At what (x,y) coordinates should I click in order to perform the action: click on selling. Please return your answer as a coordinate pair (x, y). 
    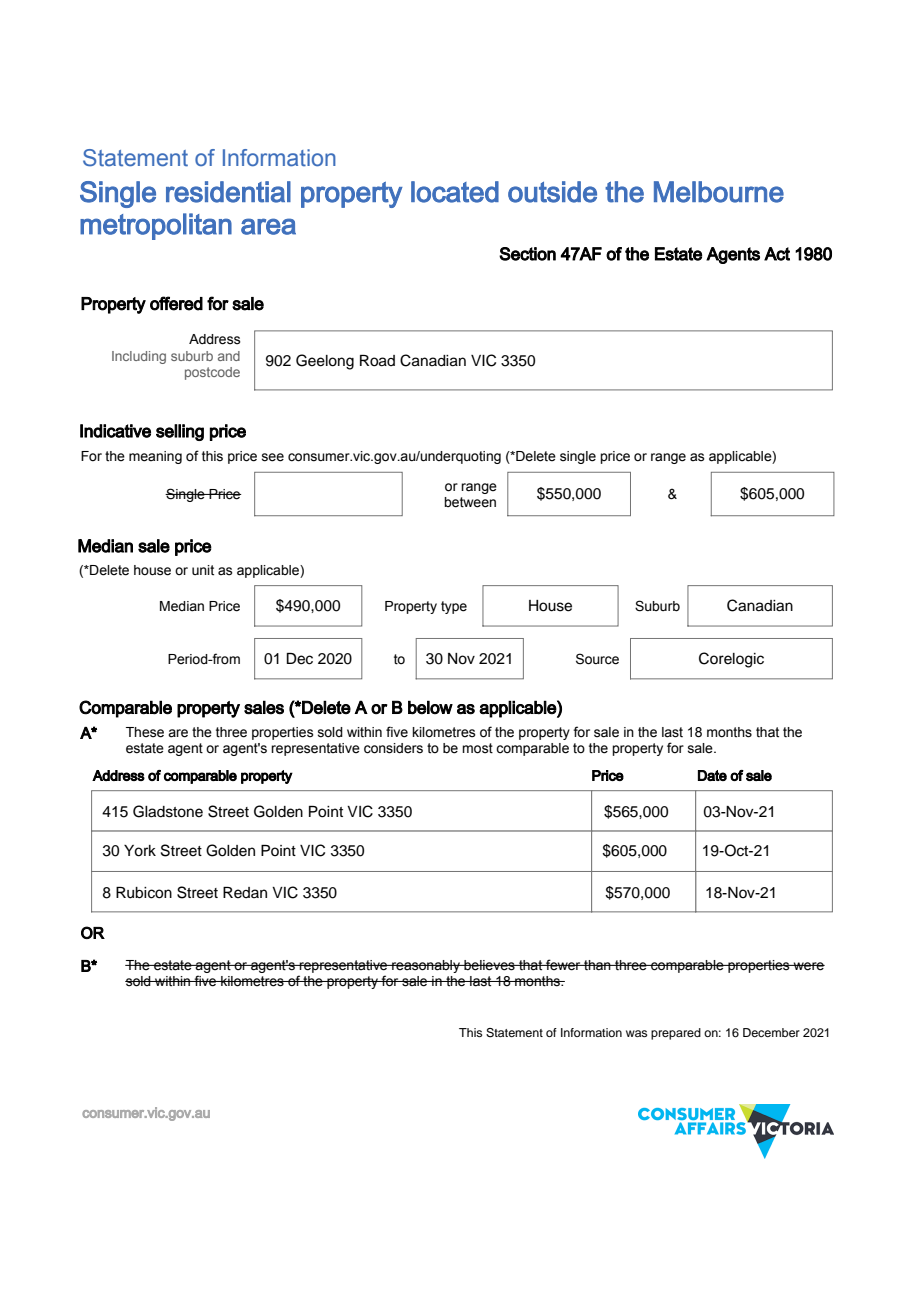
    Looking at the image, I should click on (180, 432).
